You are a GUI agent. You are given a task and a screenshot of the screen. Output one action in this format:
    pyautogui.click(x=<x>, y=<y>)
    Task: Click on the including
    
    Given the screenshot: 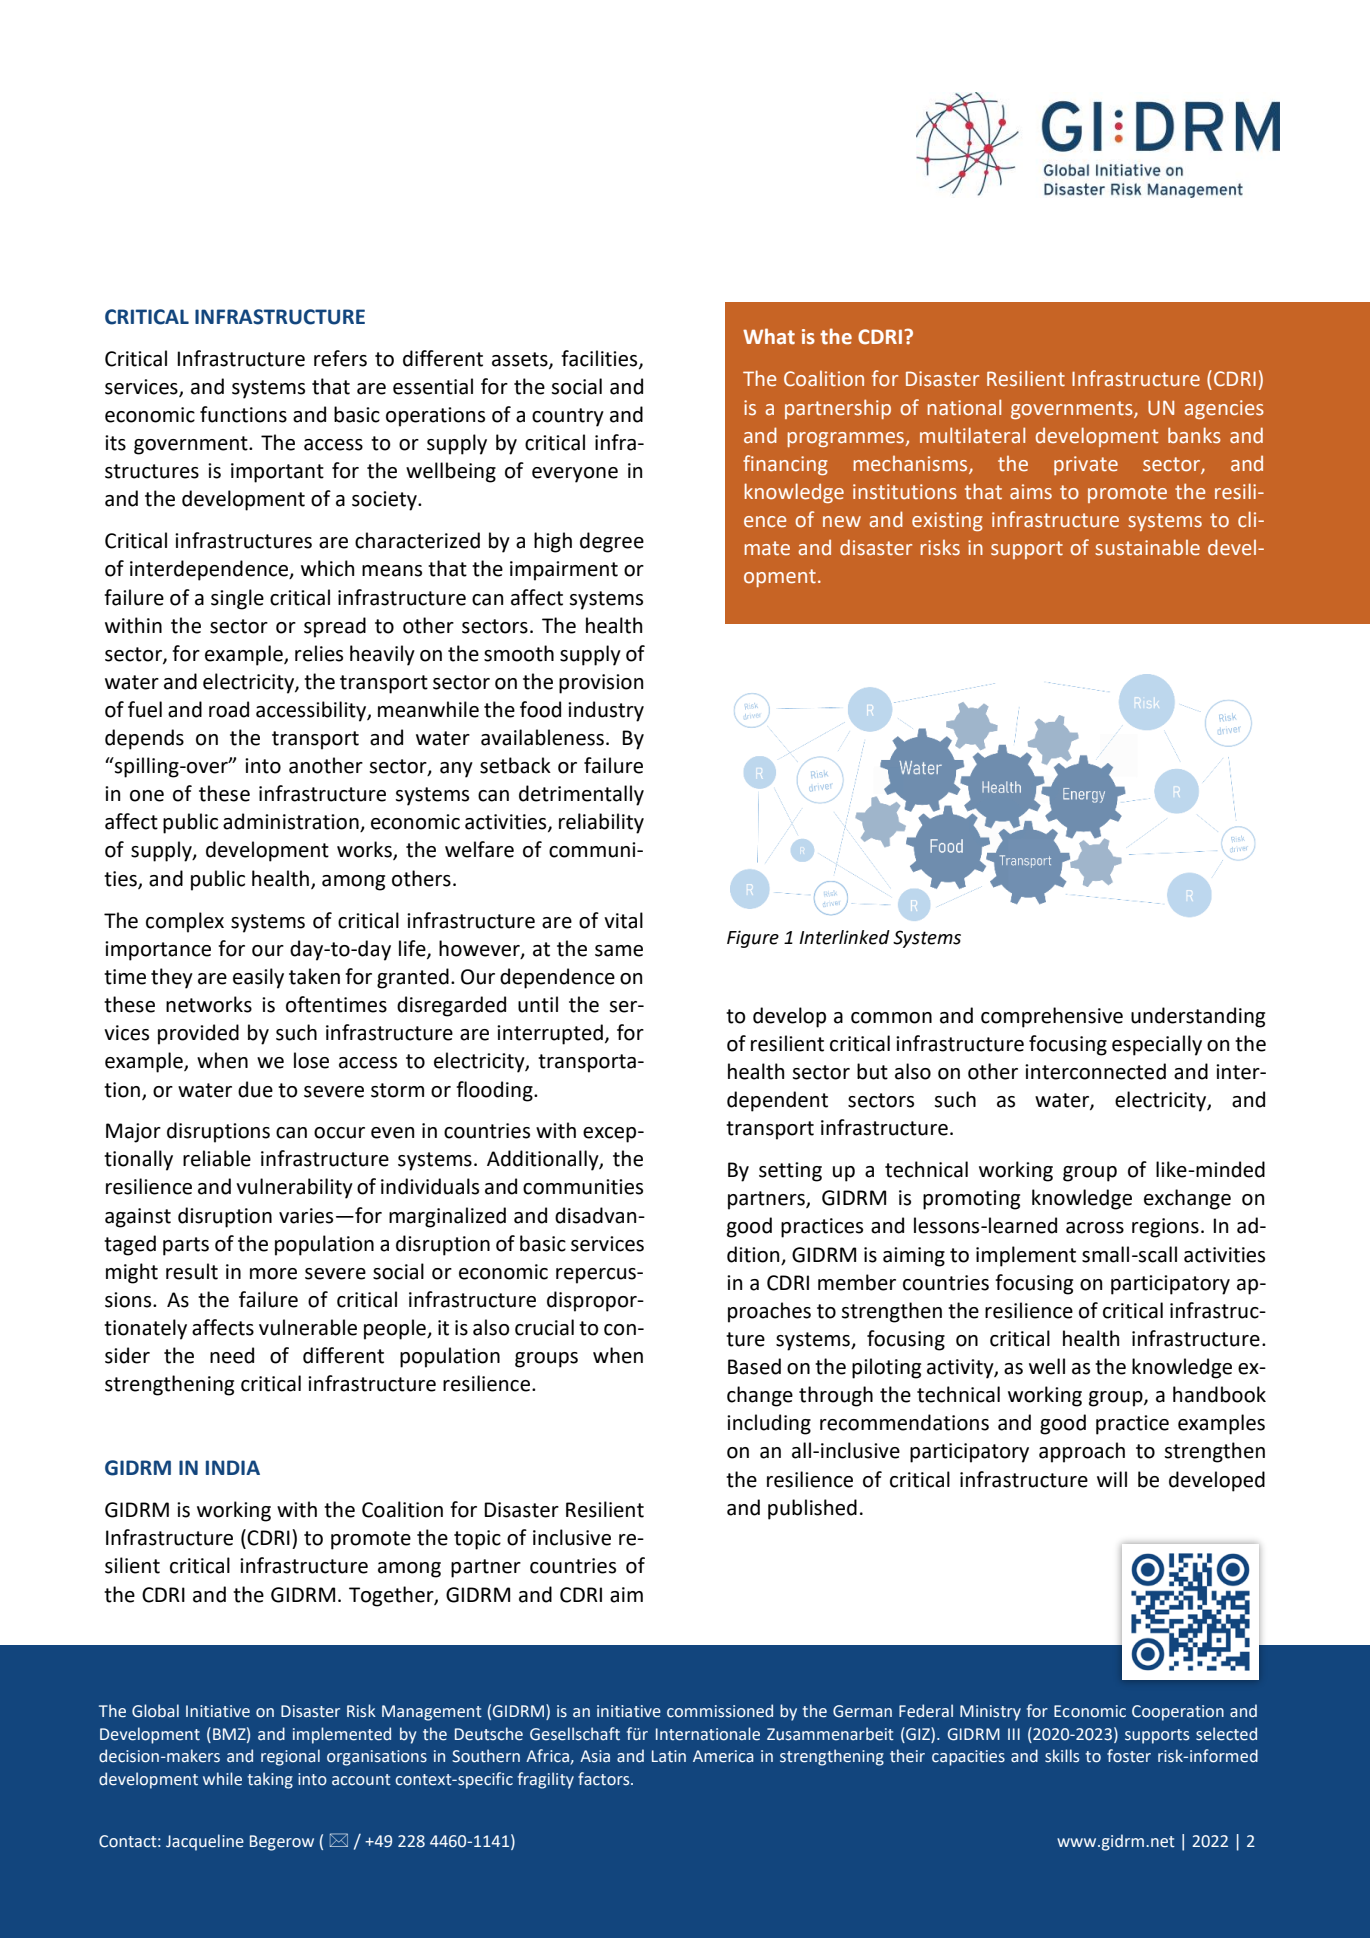 What is the action you would take?
    pyautogui.click(x=769, y=1424)
